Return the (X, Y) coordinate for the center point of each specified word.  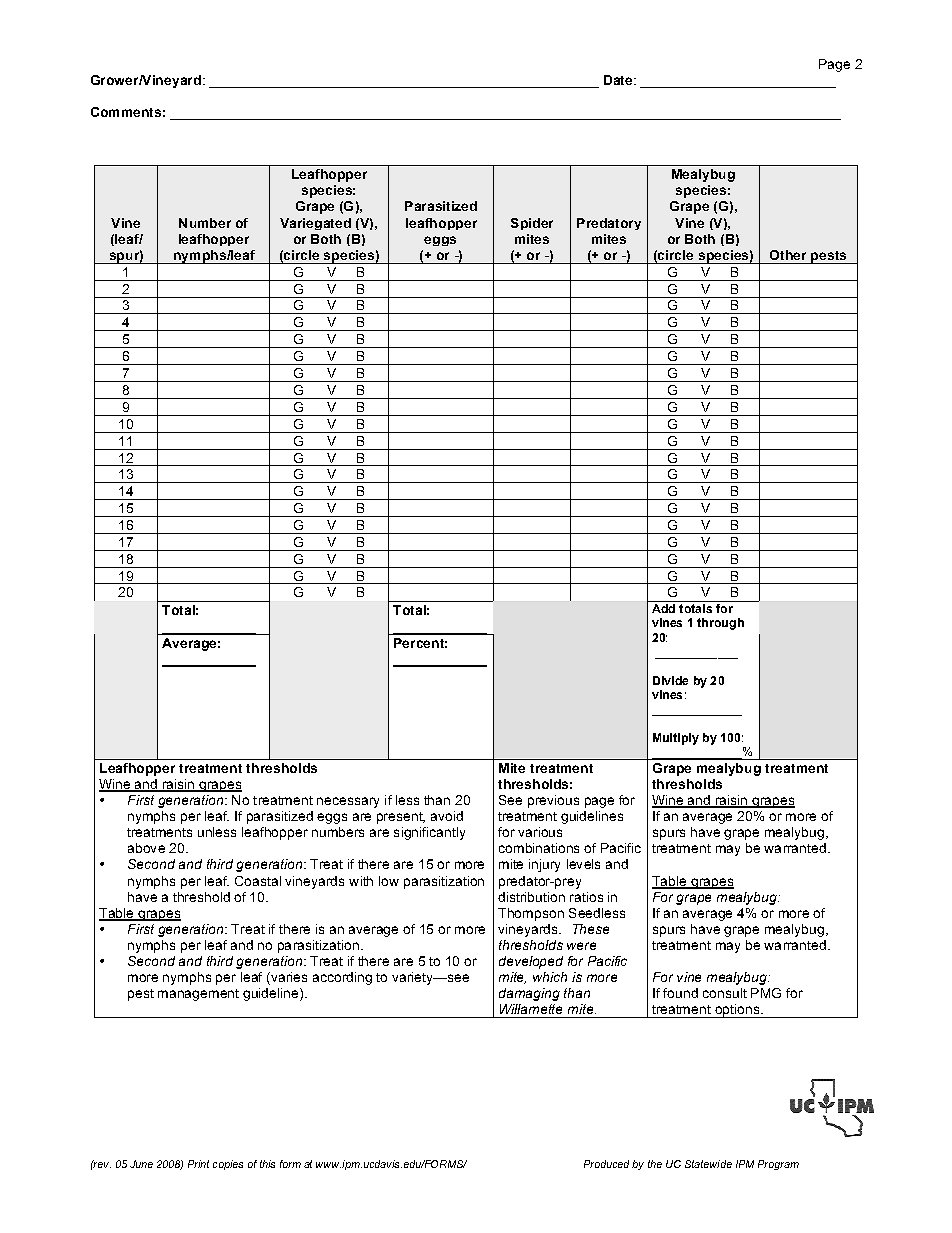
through (720, 624)
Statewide (708, 1164)
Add (663, 608)
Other (788, 255)
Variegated (315, 224)
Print (198, 1164)
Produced (606, 1164)
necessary (348, 802)
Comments (126, 112)
